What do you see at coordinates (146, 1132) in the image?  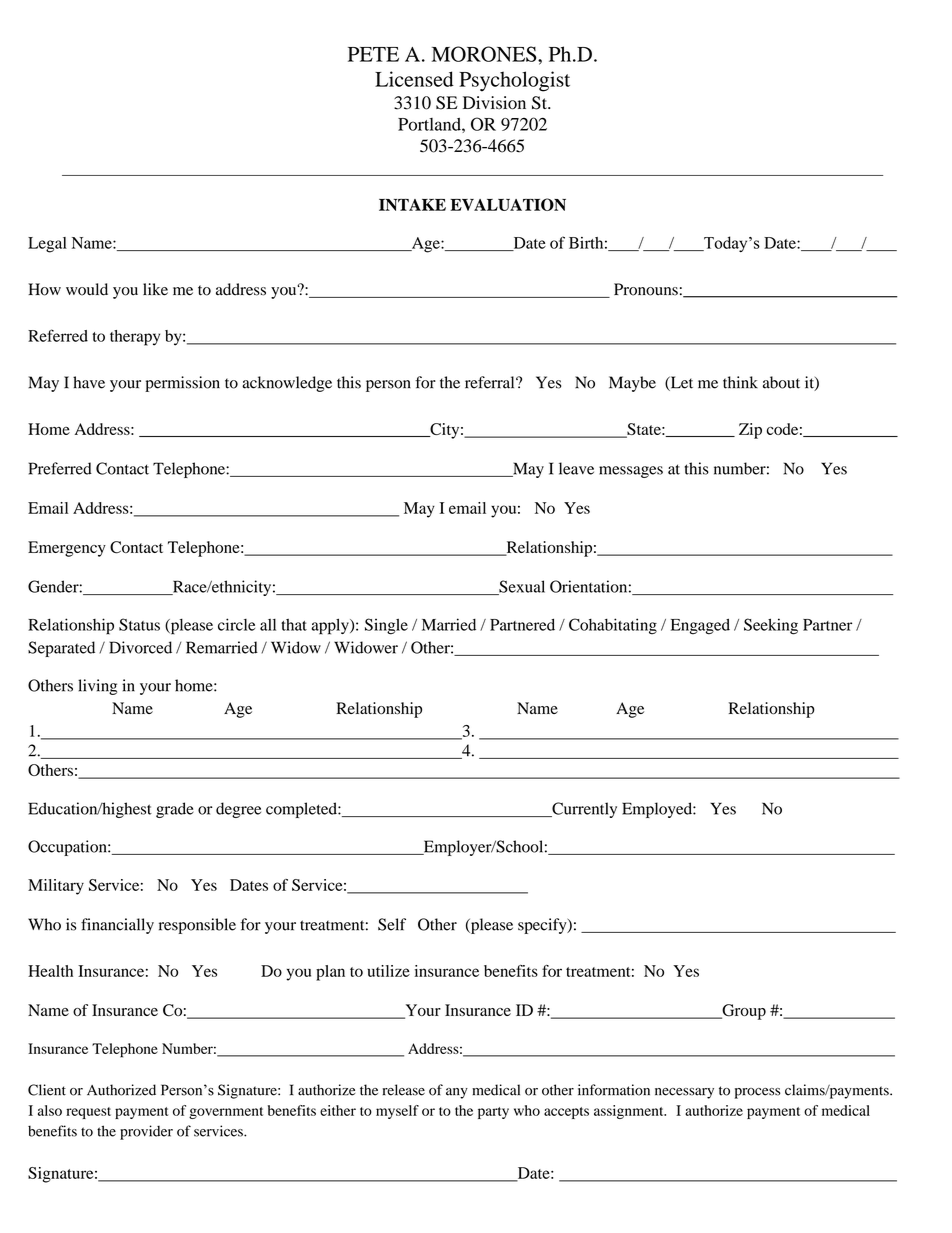 I see `provider` at bounding box center [146, 1132].
